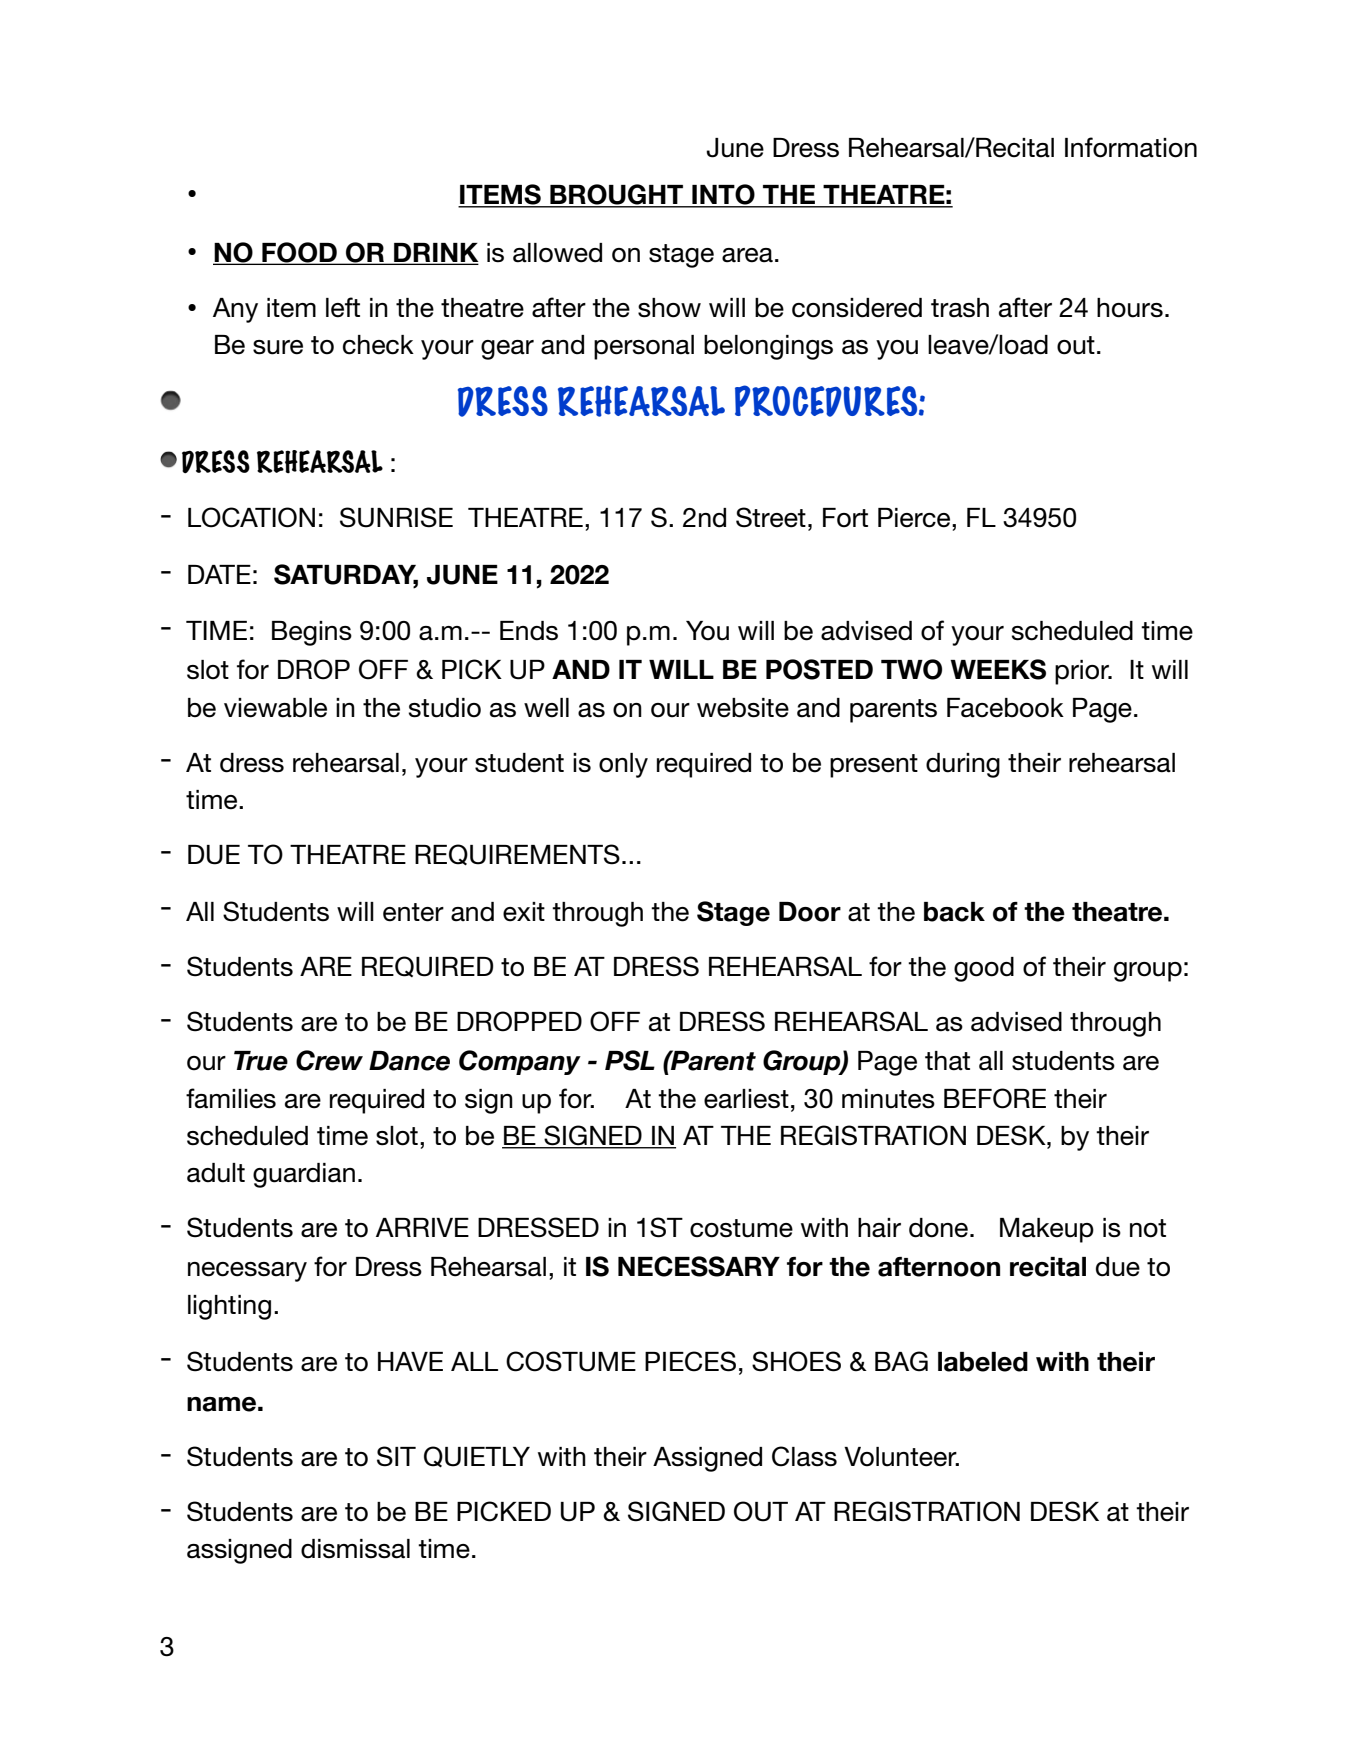 The image size is (1358, 1758). Describe the element at coordinates (995, 1098) in the screenshot. I see `BEFORE` at that location.
